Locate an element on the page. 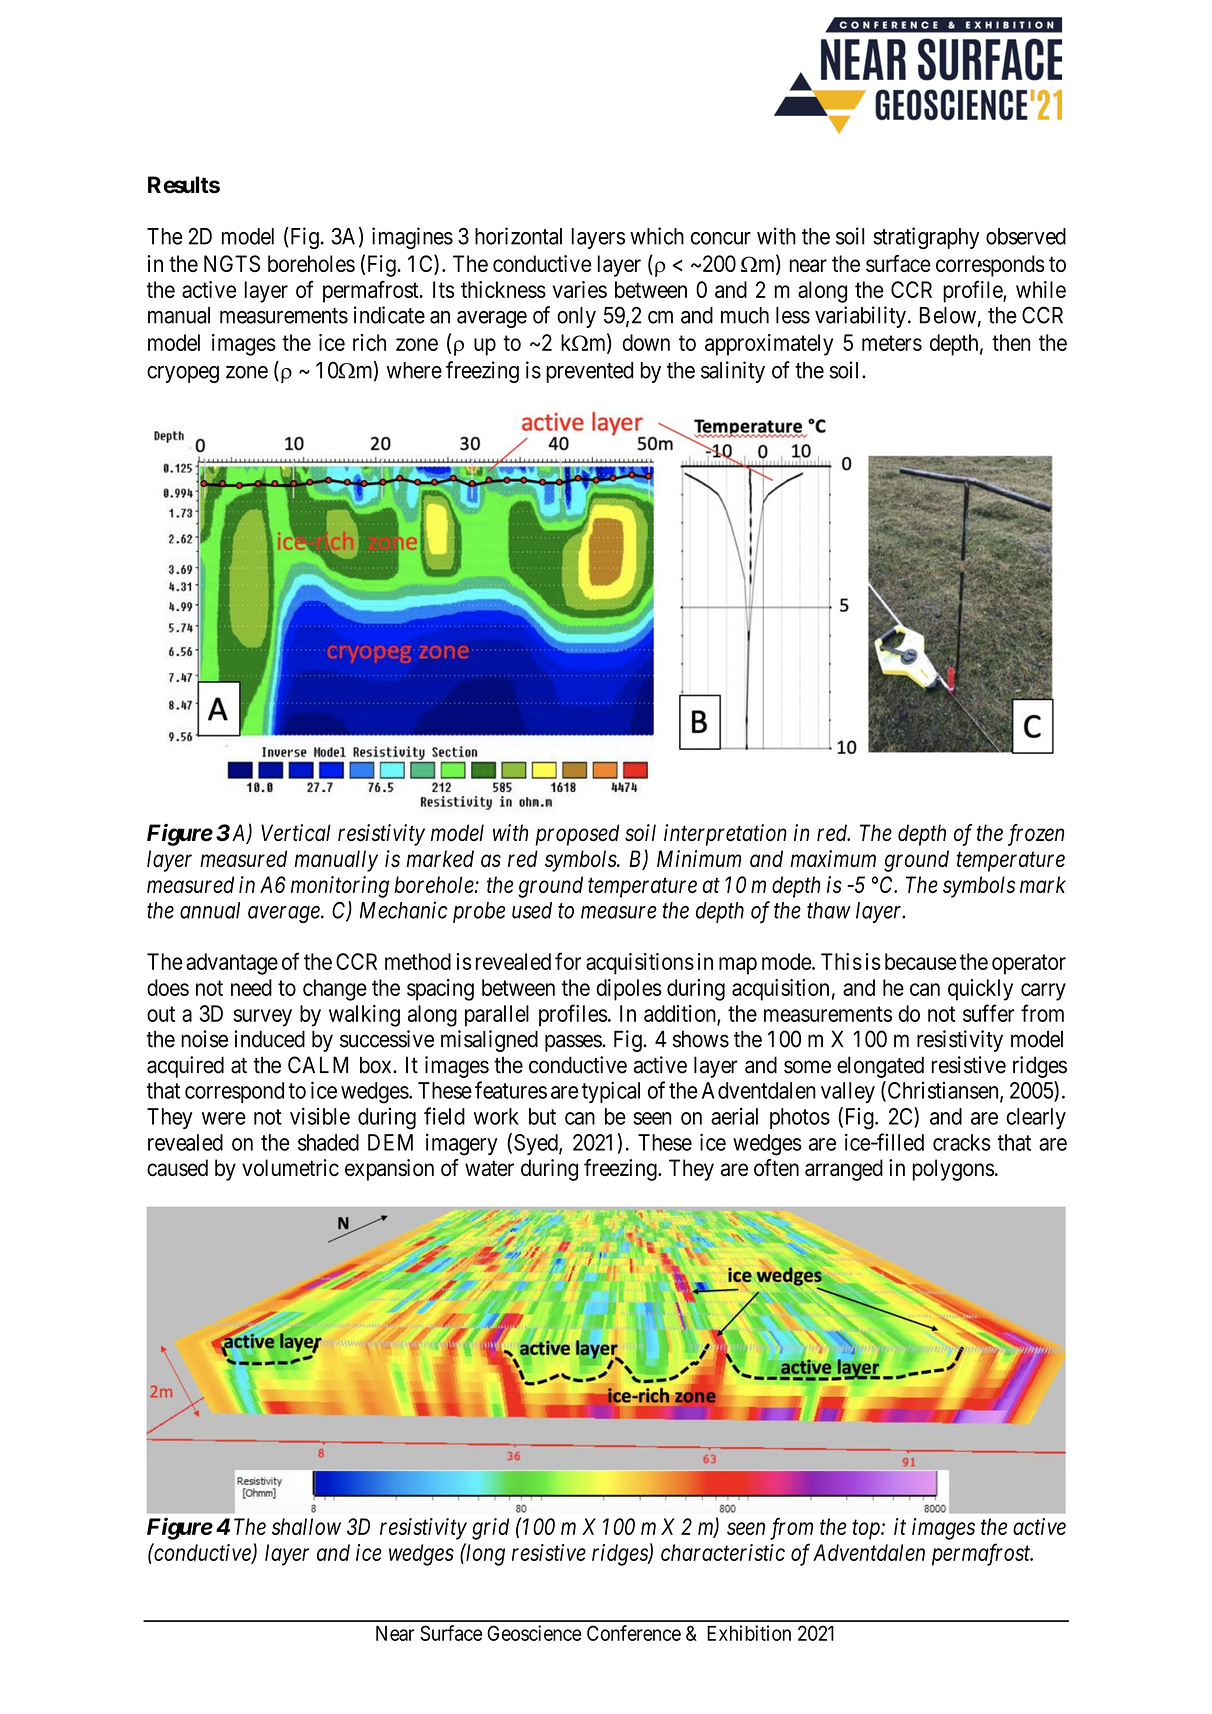  shallow is located at coordinates (306, 1526).
